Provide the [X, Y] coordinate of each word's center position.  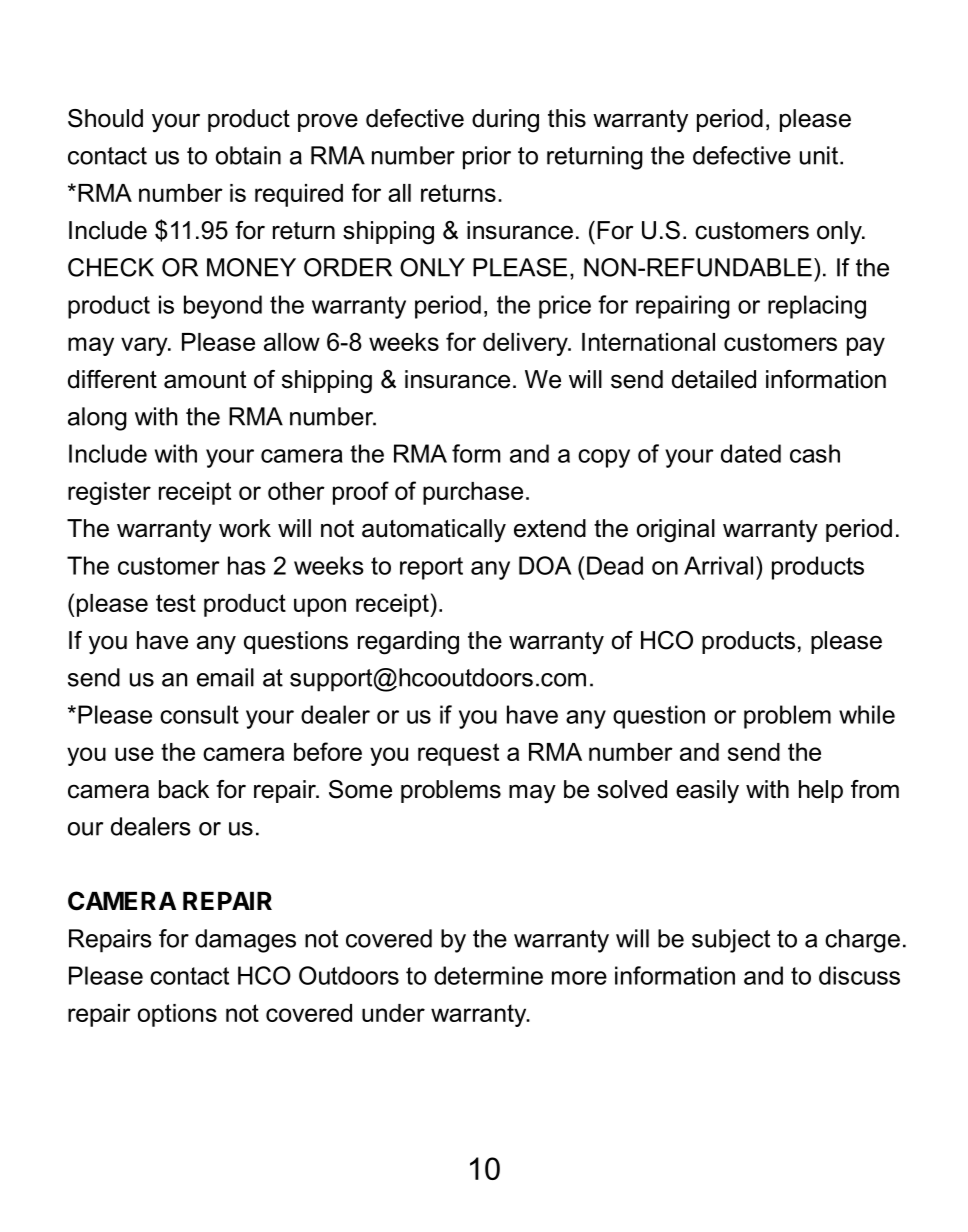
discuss [859, 975]
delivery [526, 344]
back [184, 789]
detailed [714, 379]
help [821, 791]
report [431, 568]
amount [205, 380]
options [177, 1015]
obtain [248, 155]
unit [819, 155]
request [458, 754]
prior [487, 158]
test [176, 603]
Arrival [718, 565]
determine [488, 975]
